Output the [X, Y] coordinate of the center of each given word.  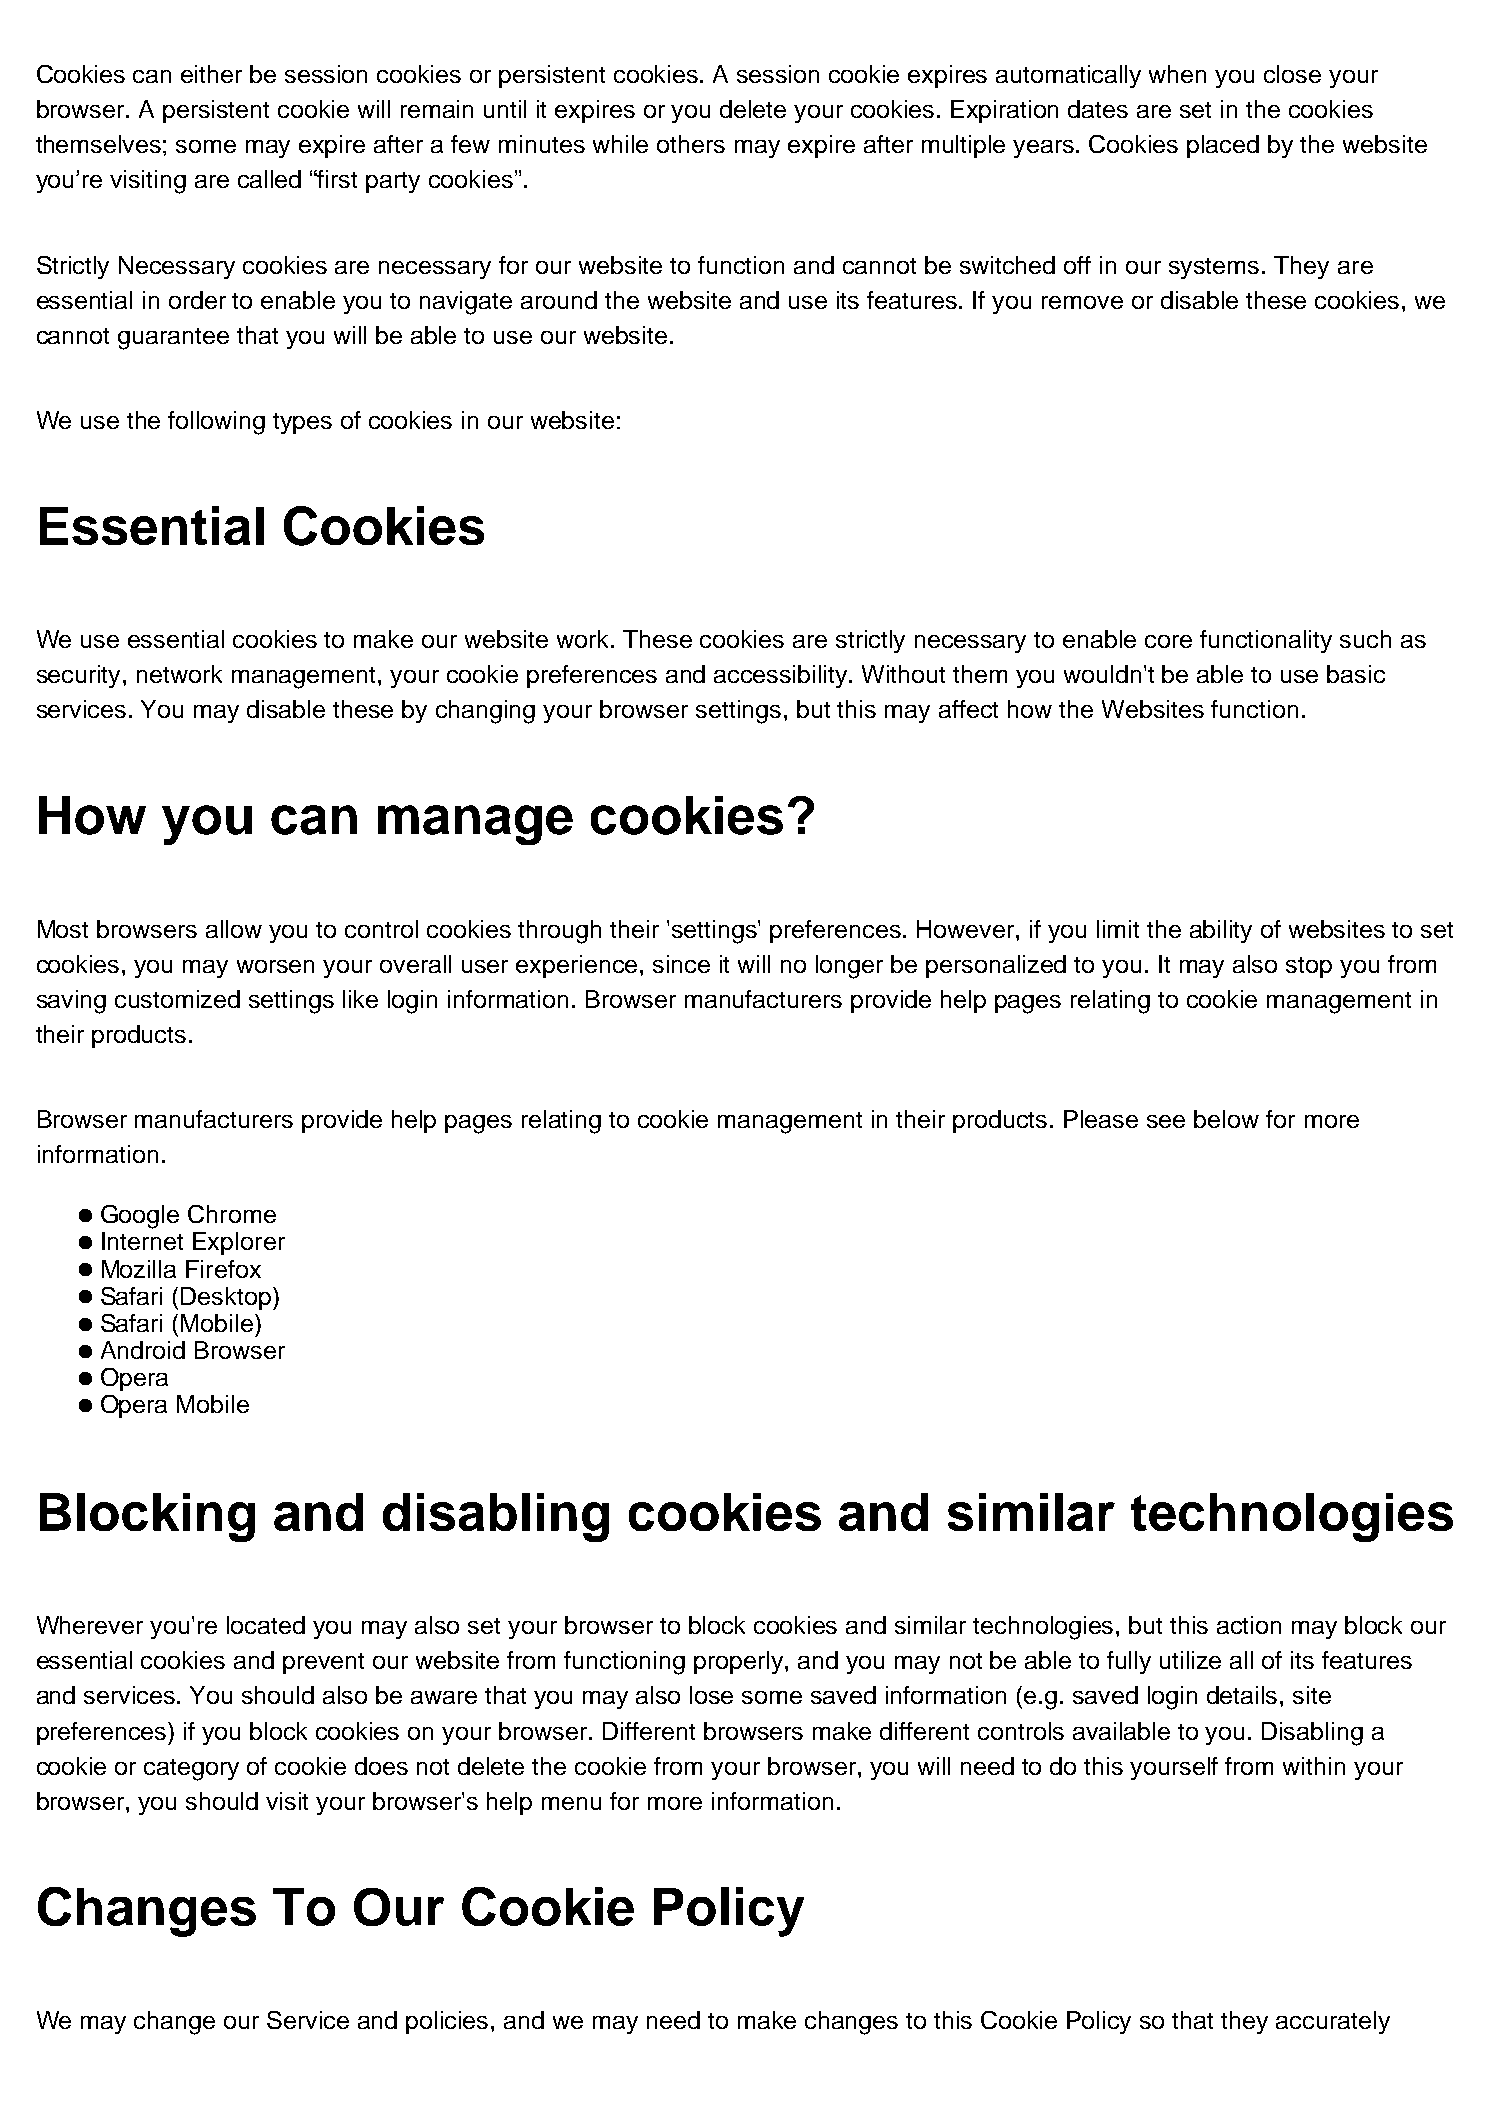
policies [449, 2022]
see [1166, 1121]
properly [740, 1662]
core [1168, 641]
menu [571, 1803]
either [211, 74]
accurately [1333, 2022]
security [80, 676]
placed [1223, 146]
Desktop [227, 1298]
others [691, 144]
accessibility [782, 676]
